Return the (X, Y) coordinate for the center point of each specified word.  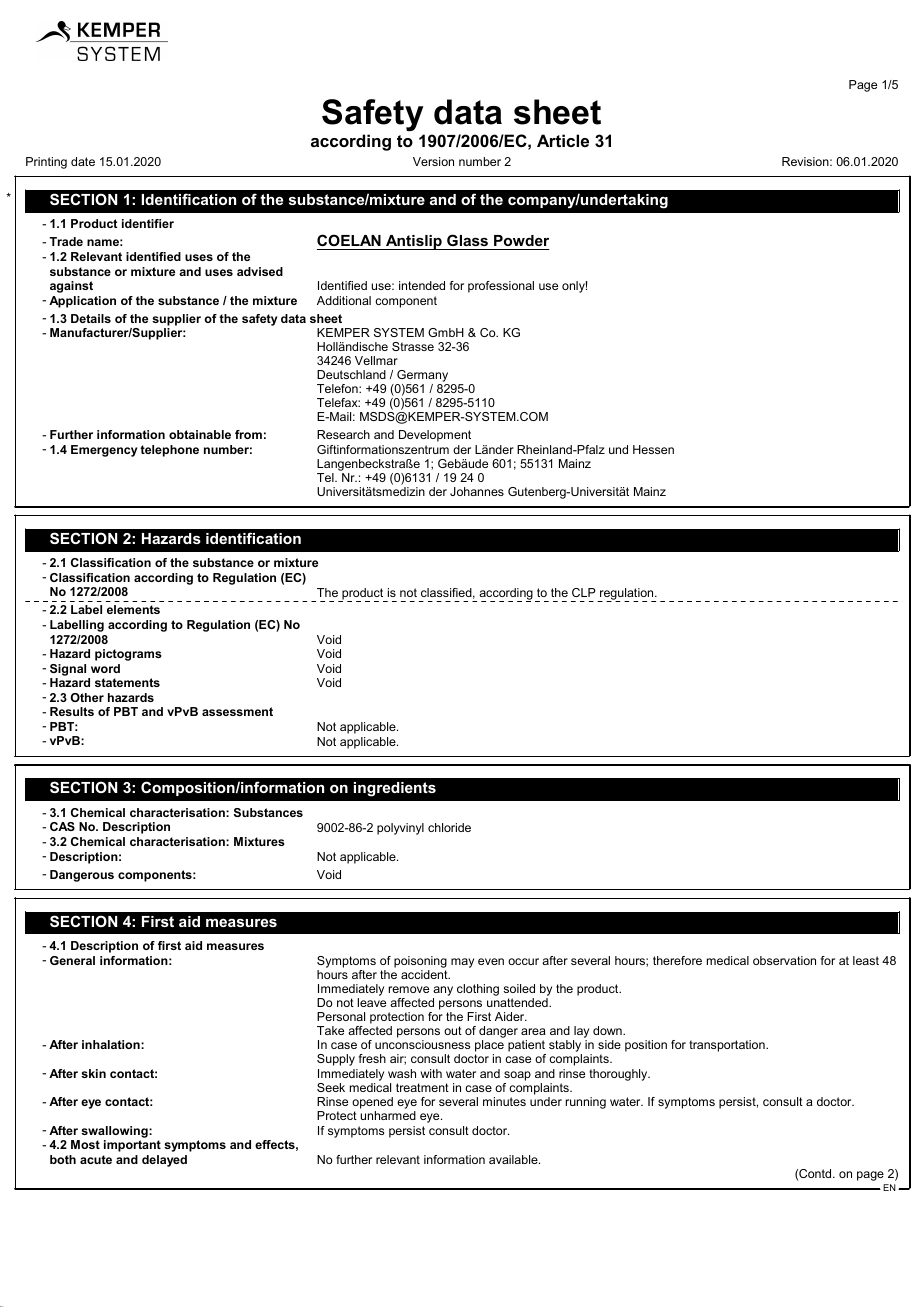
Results (72, 711)
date (83, 161)
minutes (504, 1101)
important (132, 1146)
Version (433, 161)
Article (563, 140)
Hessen (653, 449)
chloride (449, 827)
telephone (169, 451)
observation (784, 960)
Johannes (477, 491)
